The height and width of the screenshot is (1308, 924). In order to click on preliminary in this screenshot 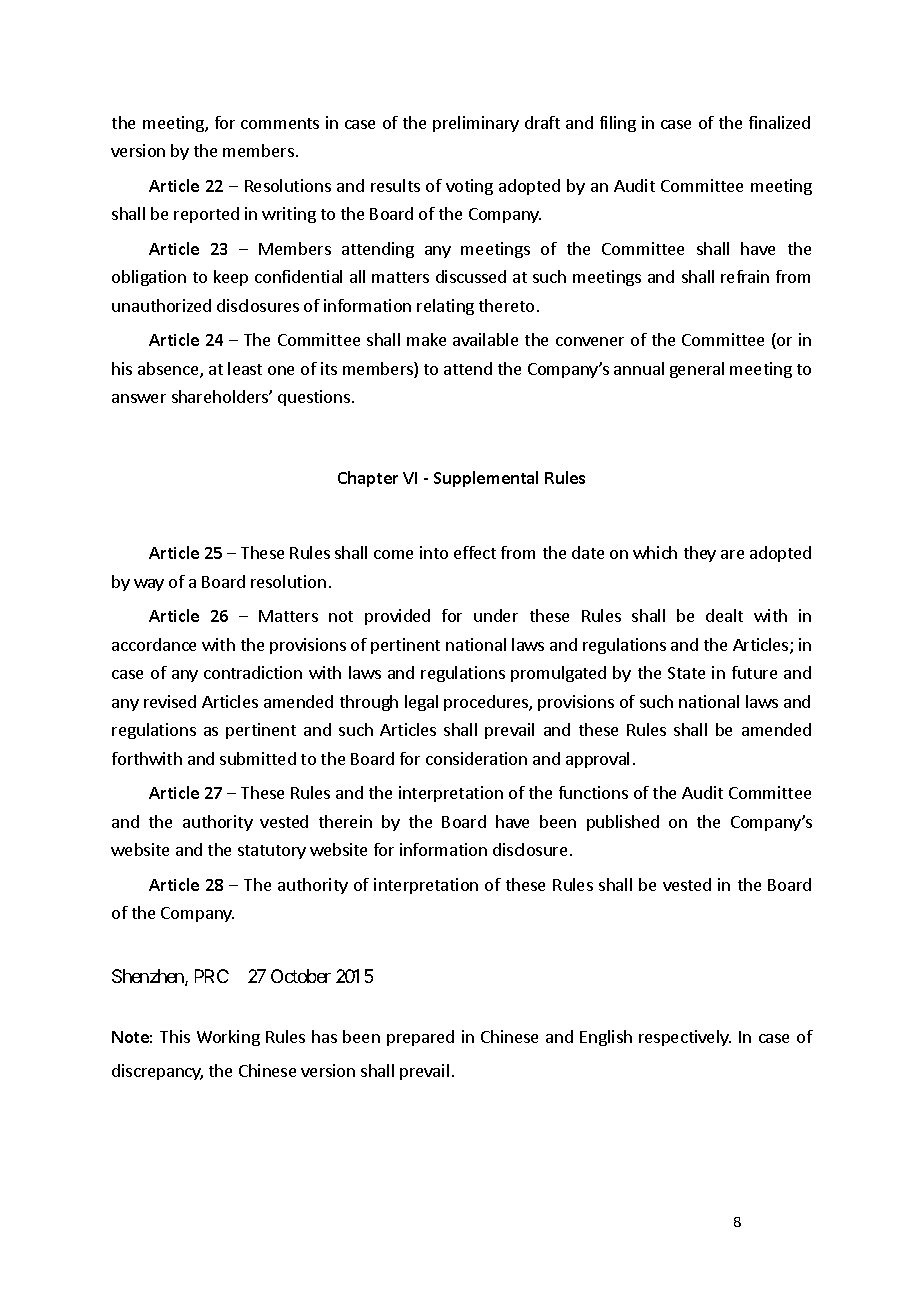, I will do `click(476, 124)`.
